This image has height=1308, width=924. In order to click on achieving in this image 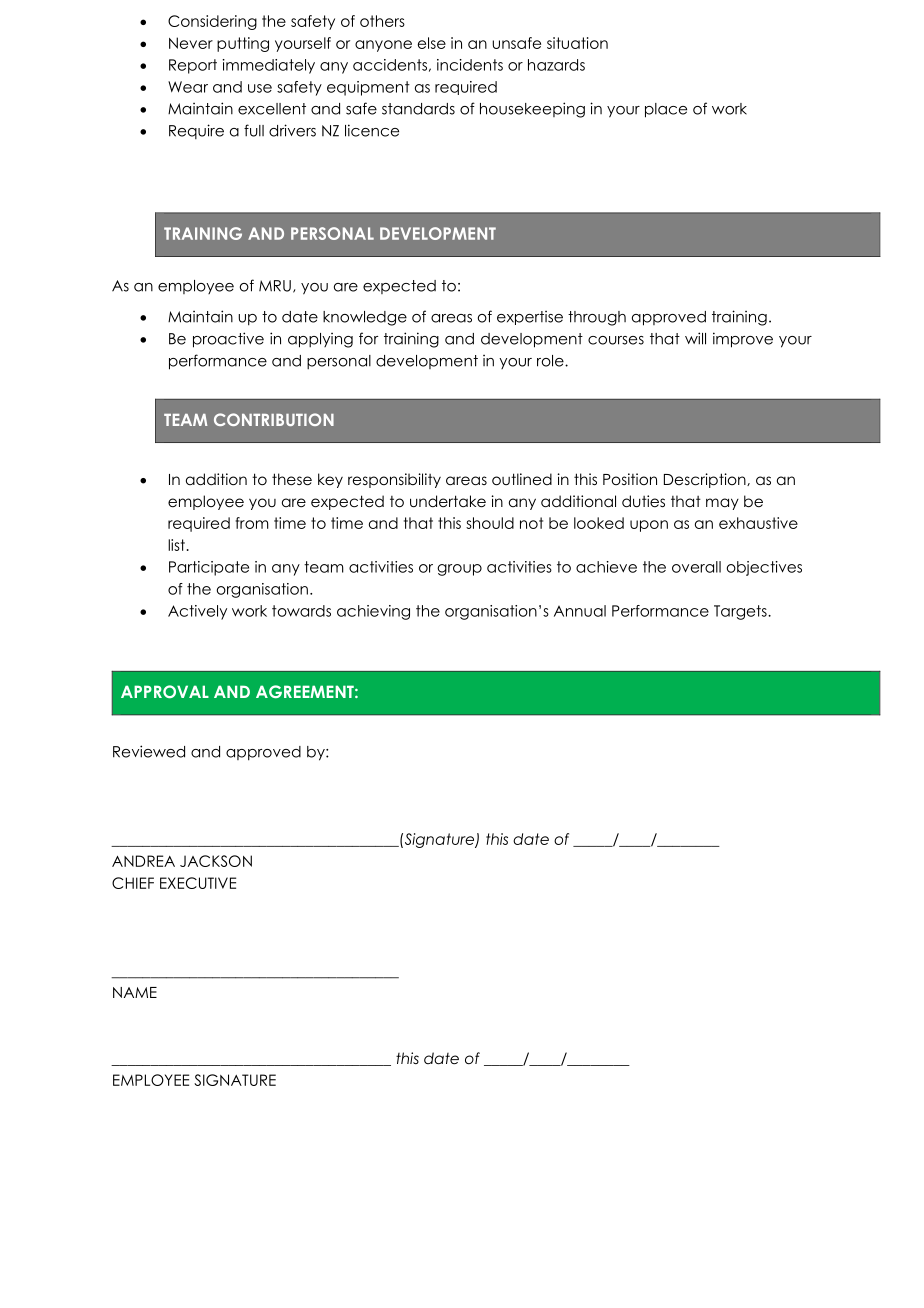, I will do `click(373, 612)`.
